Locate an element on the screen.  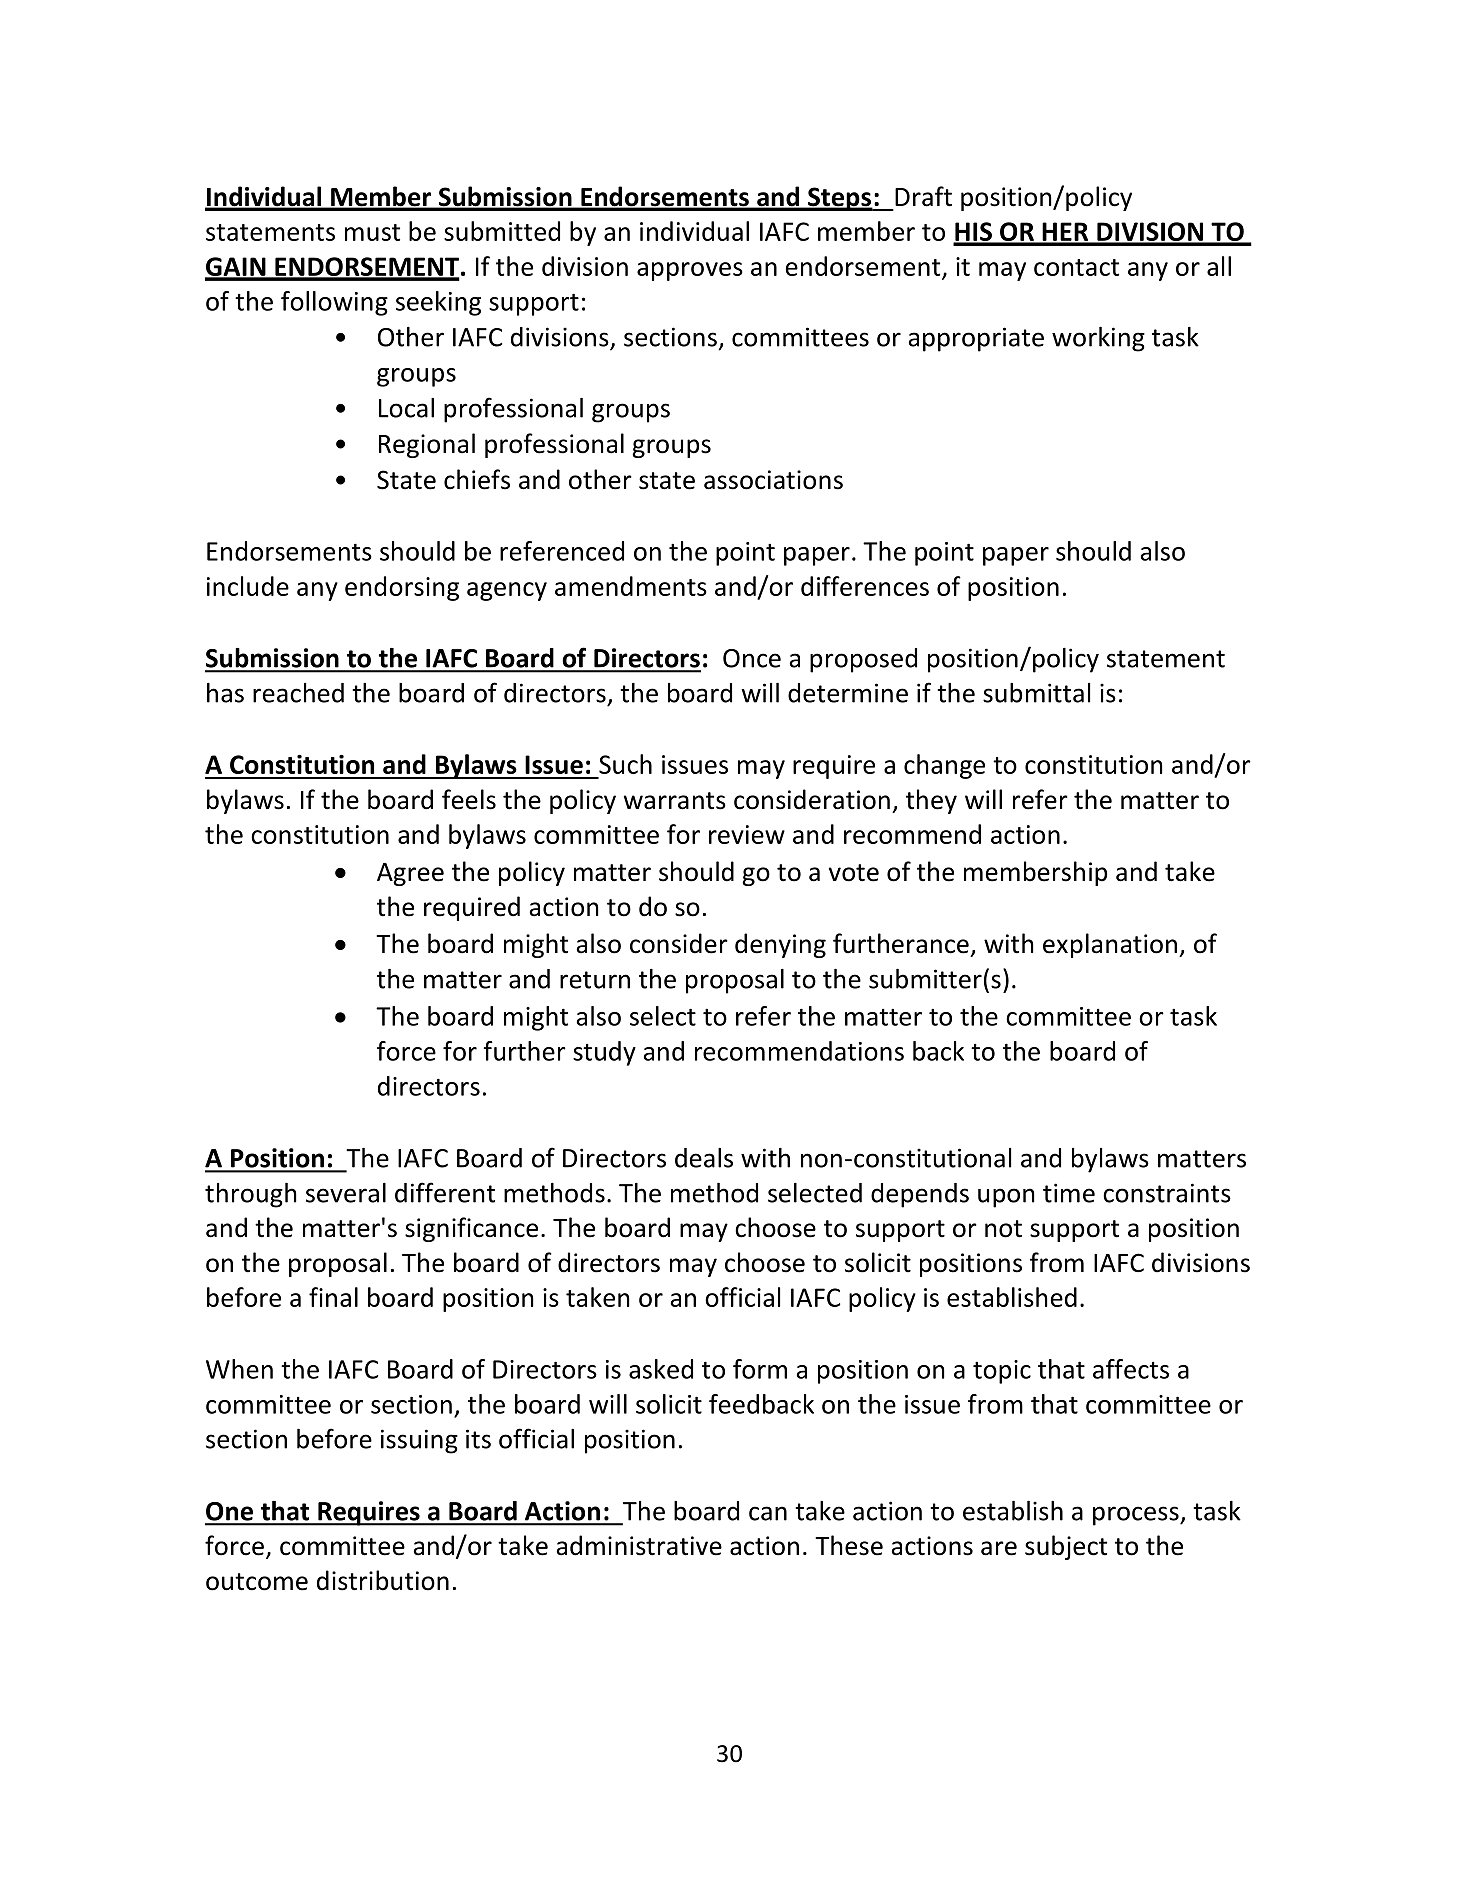
Agree is located at coordinates (410, 874).
